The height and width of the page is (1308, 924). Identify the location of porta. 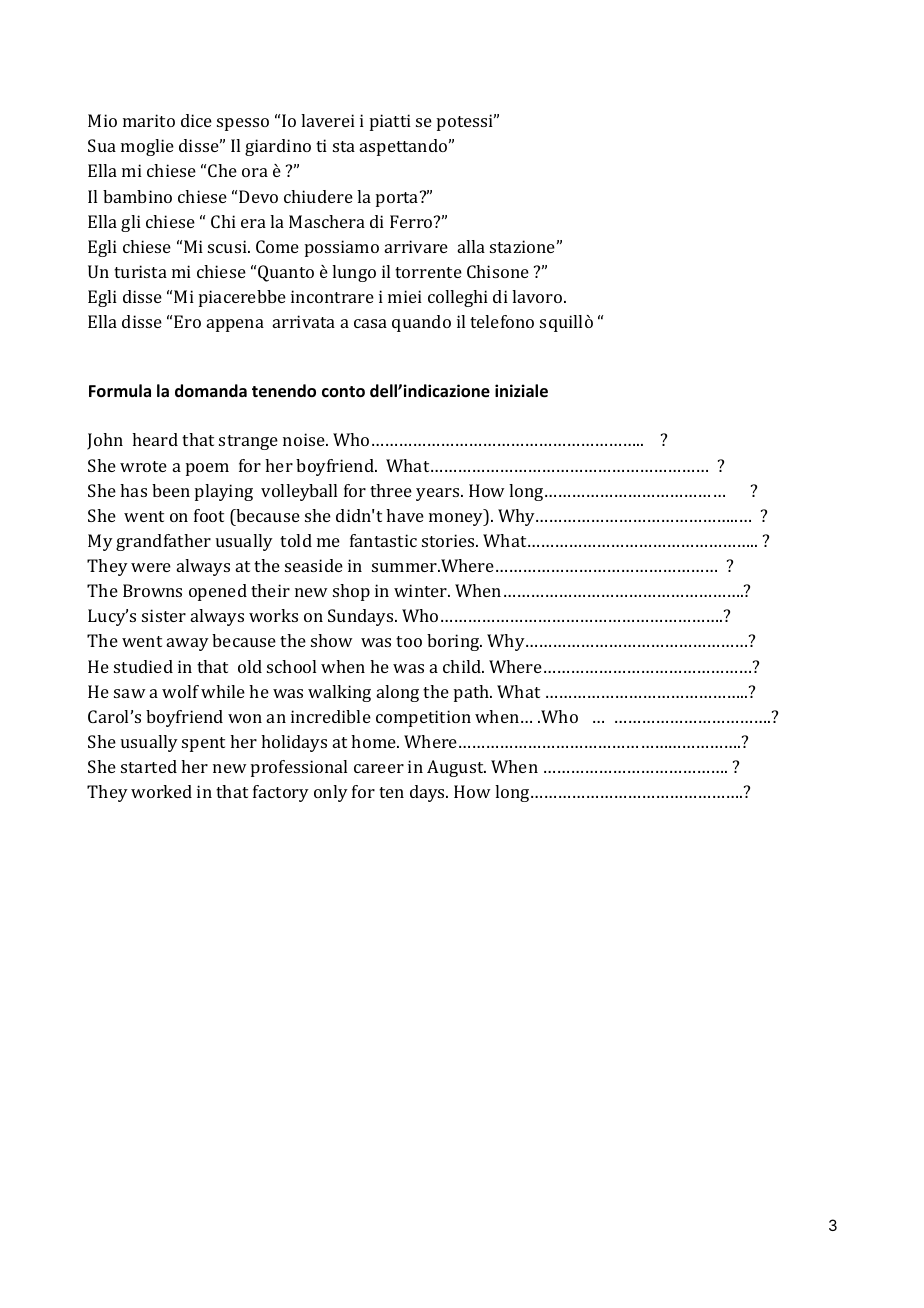
(398, 199).
